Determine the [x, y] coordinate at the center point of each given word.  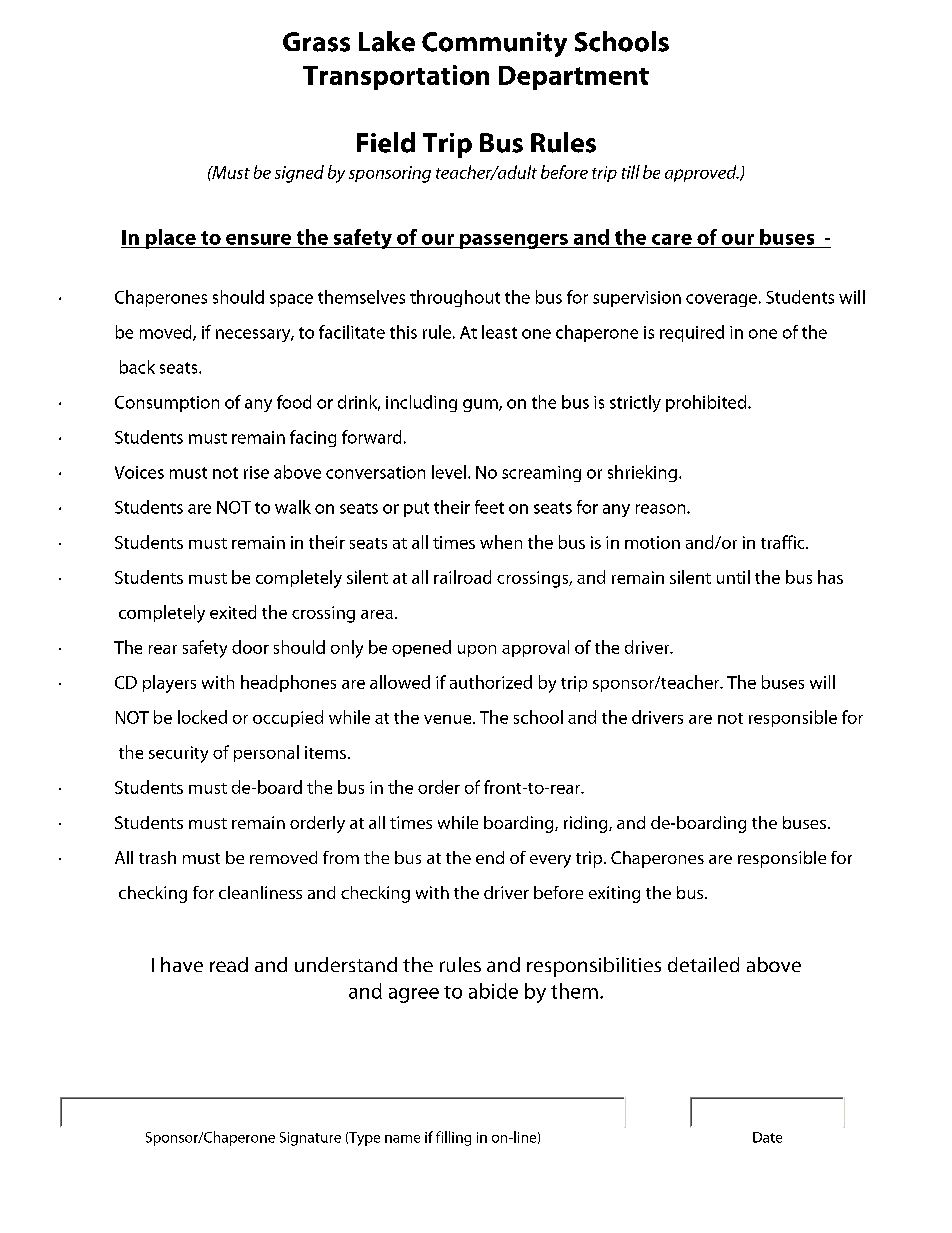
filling [453, 1138]
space [291, 300]
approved [702, 173]
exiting [614, 894]
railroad [462, 577]
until [733, 577]
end [490, 857]
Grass [316, 42]
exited [233, 612]
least [499, 332]
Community [494, 44]
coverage [721, 300]
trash [157, 857]
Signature [310, 1139]
